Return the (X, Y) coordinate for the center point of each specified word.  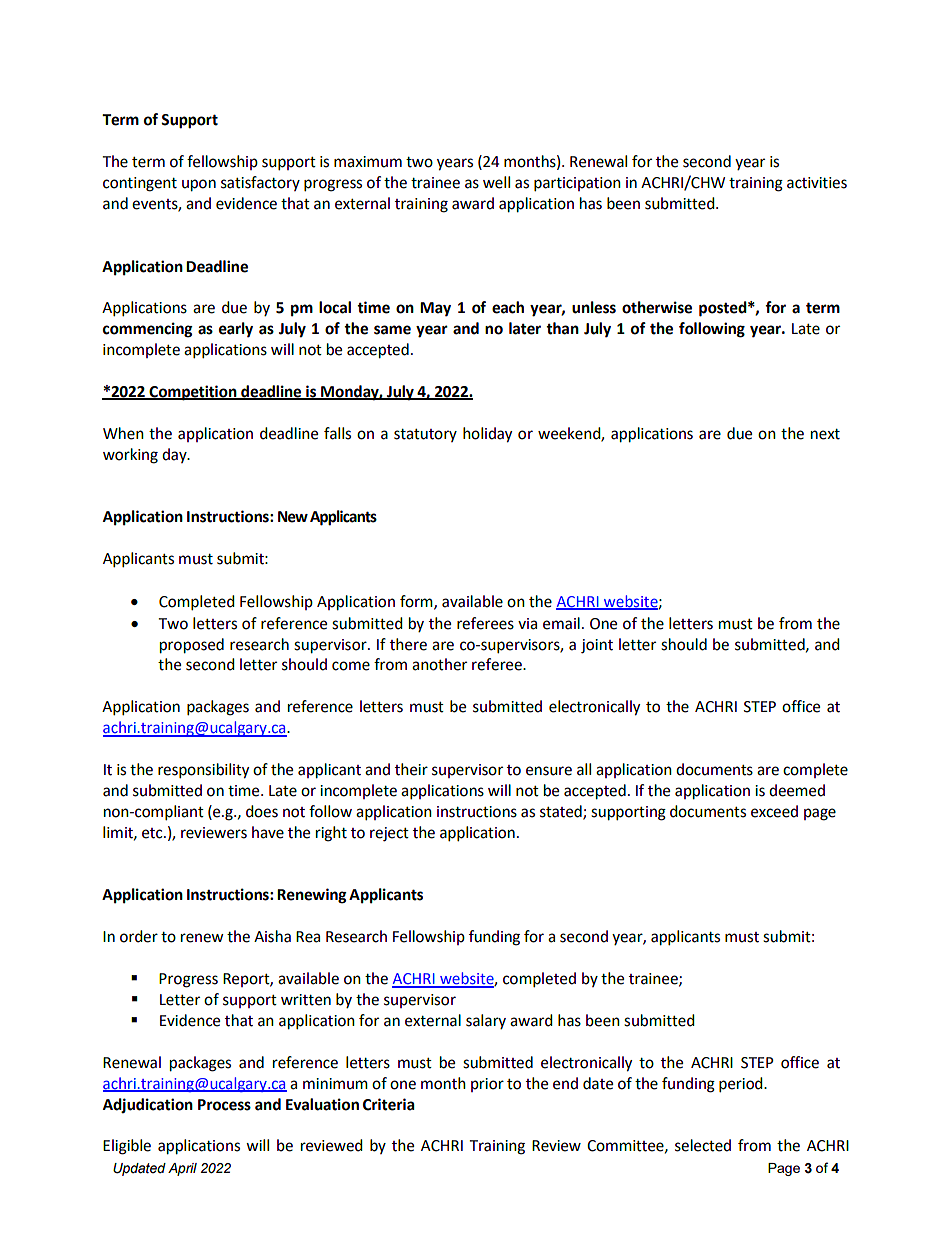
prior (487, 1085)
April (182, 1169)
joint (597, 646)
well (496, 182)
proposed (192, 646)
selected (703, 1145)
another (439, 664)
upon (199, 185)
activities (817, 183)
